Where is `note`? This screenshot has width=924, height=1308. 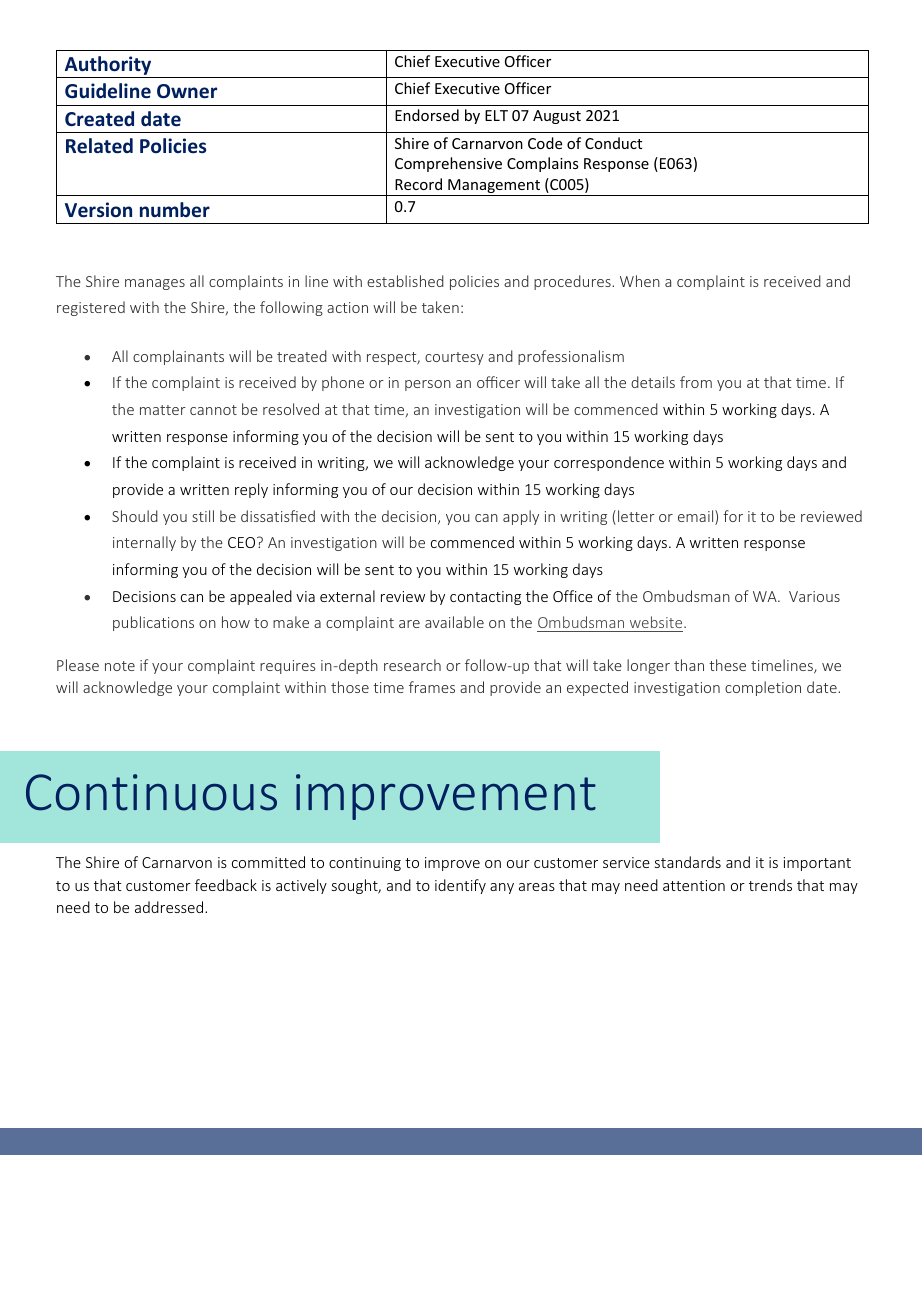 note is located at coordinates (120, 666).
